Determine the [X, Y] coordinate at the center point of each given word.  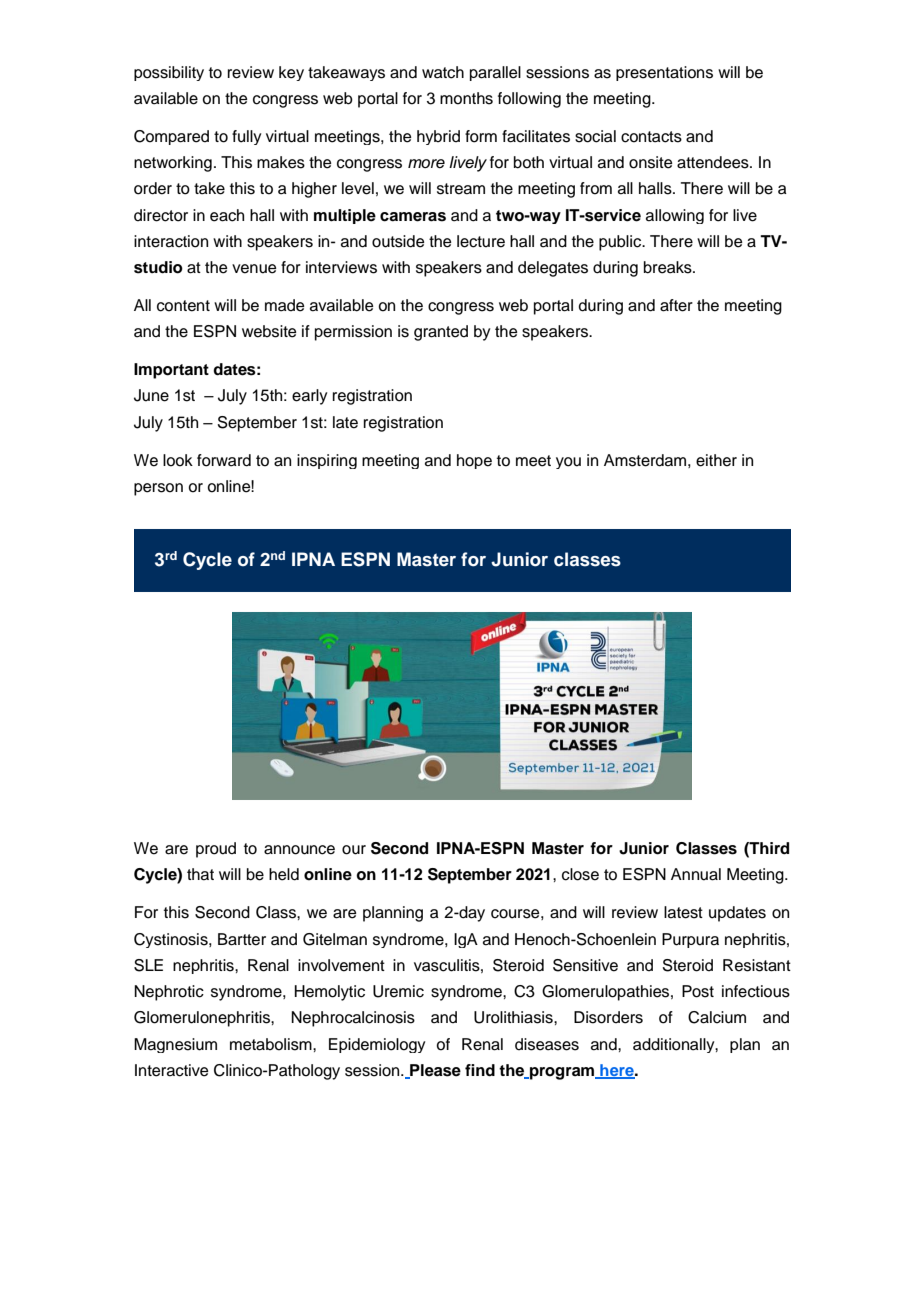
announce [299, 850]
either [716, 460]
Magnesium [175, 1045]
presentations [664, 73]
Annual [696, 874]
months [466, 98]
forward [224, 460]
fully [246, 137]
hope [474, 461]
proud [216, 850]
